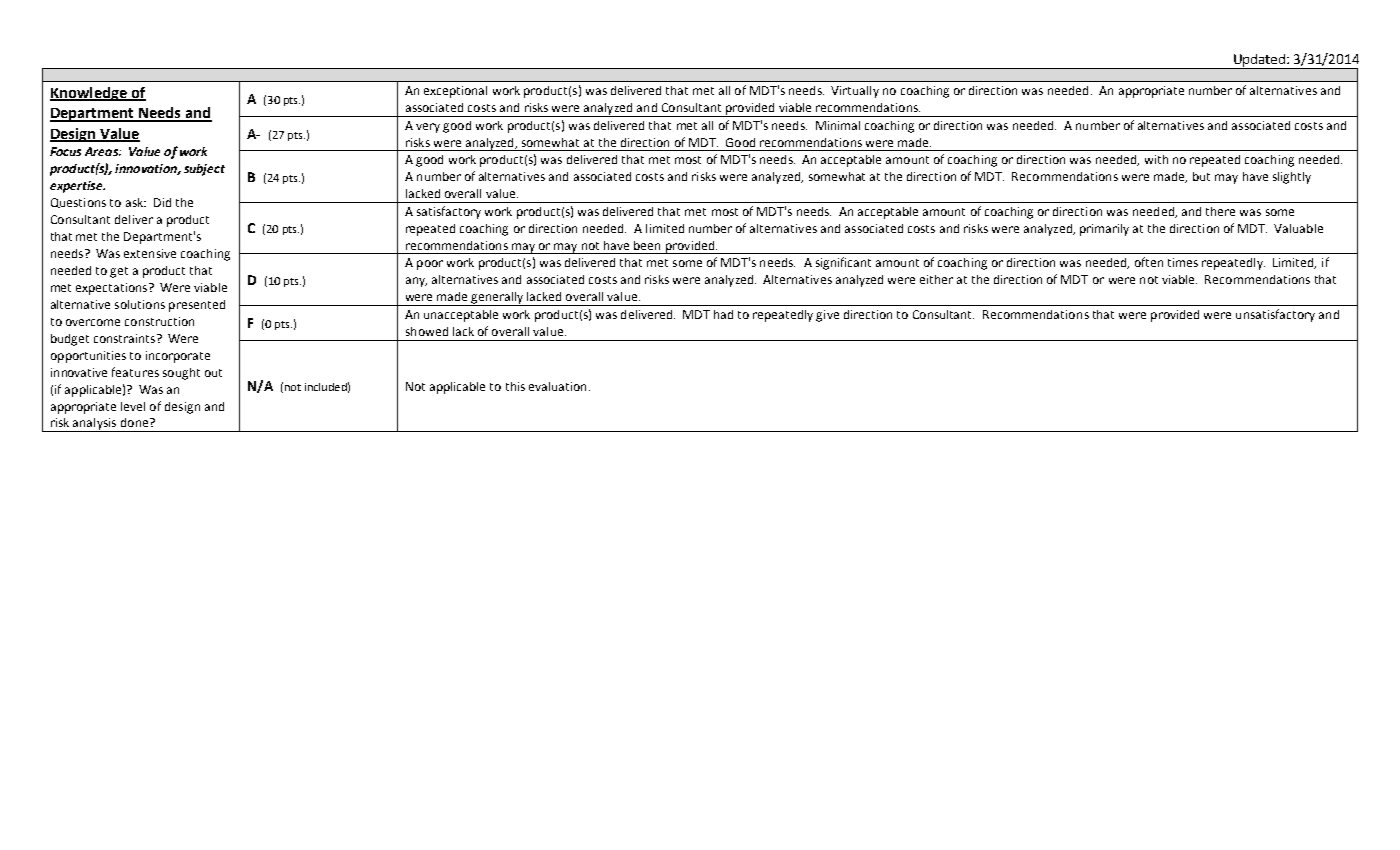 The width and height of the screenshot is (1400, 850). Describe the element at coordinates (647, 245) in the screenshot. I see `been` at that location.
